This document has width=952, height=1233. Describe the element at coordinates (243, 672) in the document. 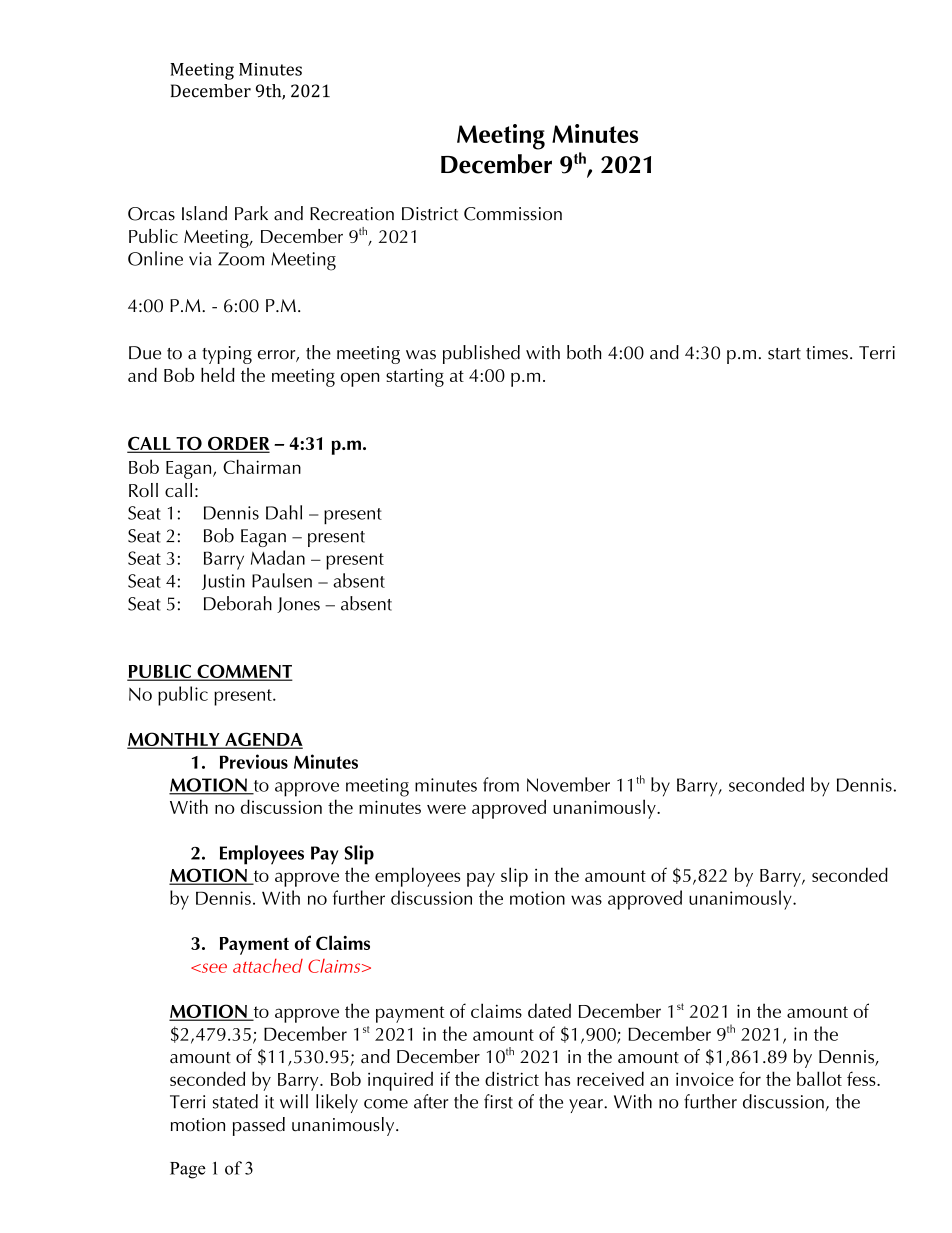

I see `COMMENT` at that location.
